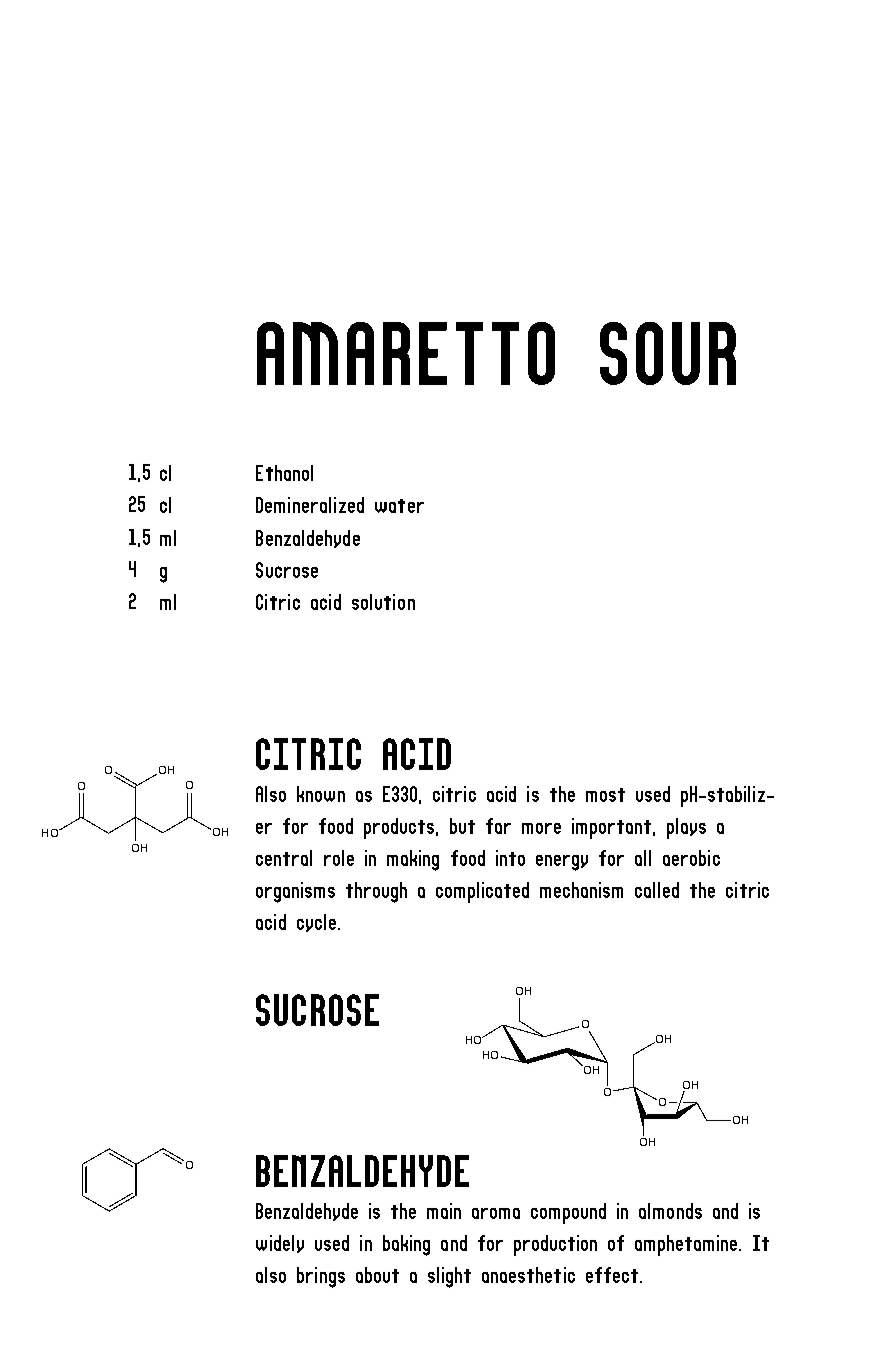 This page has width=896, height=1347. What do you see at coordinates (482, 892) in the page?
I see `complicated` at bounding box center [482, 892].
